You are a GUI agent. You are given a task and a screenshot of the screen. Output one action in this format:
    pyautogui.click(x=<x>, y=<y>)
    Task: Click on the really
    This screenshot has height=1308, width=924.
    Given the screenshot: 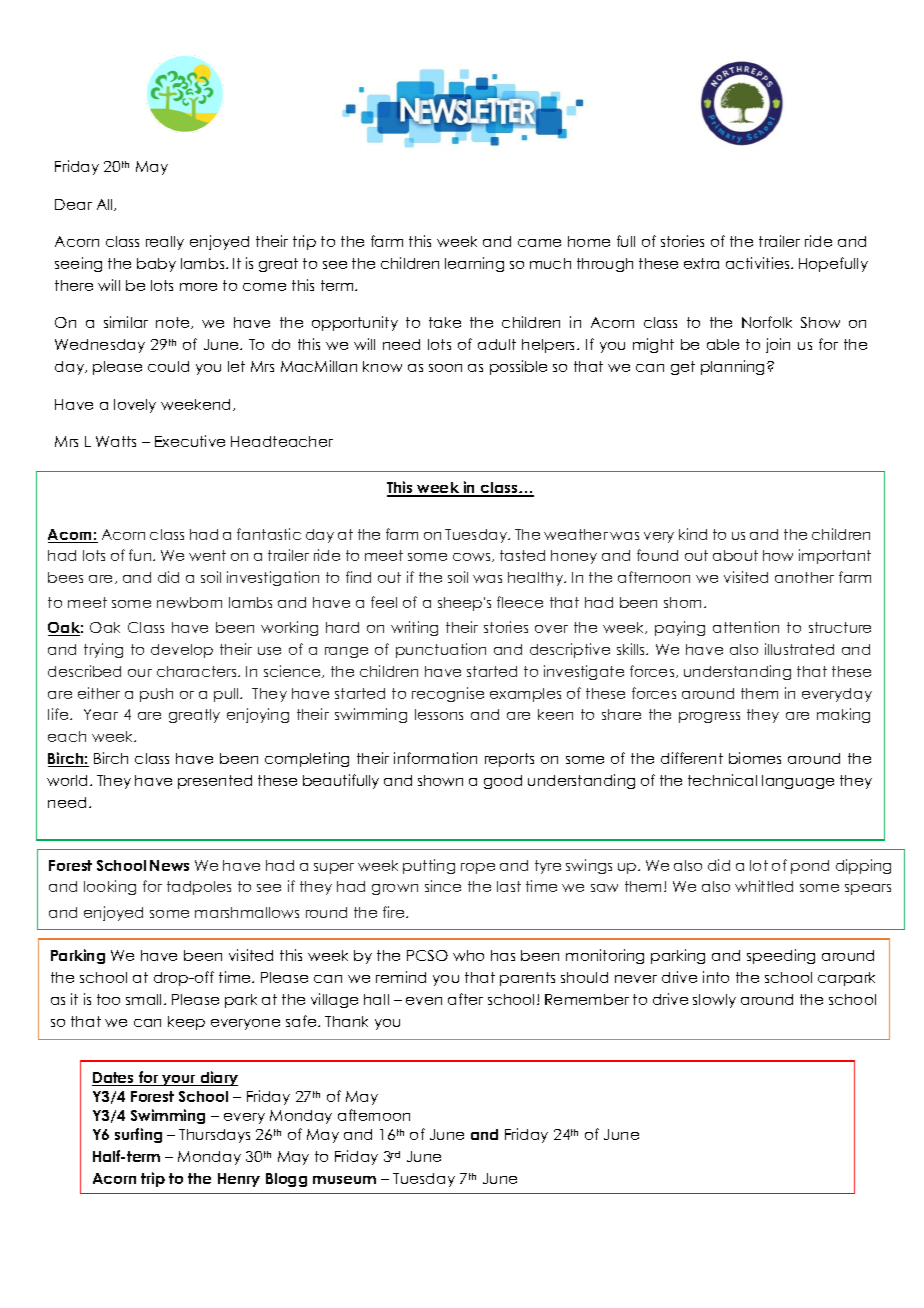 What is the action you would take?
    pyautogui.click(x=165, y=243)
